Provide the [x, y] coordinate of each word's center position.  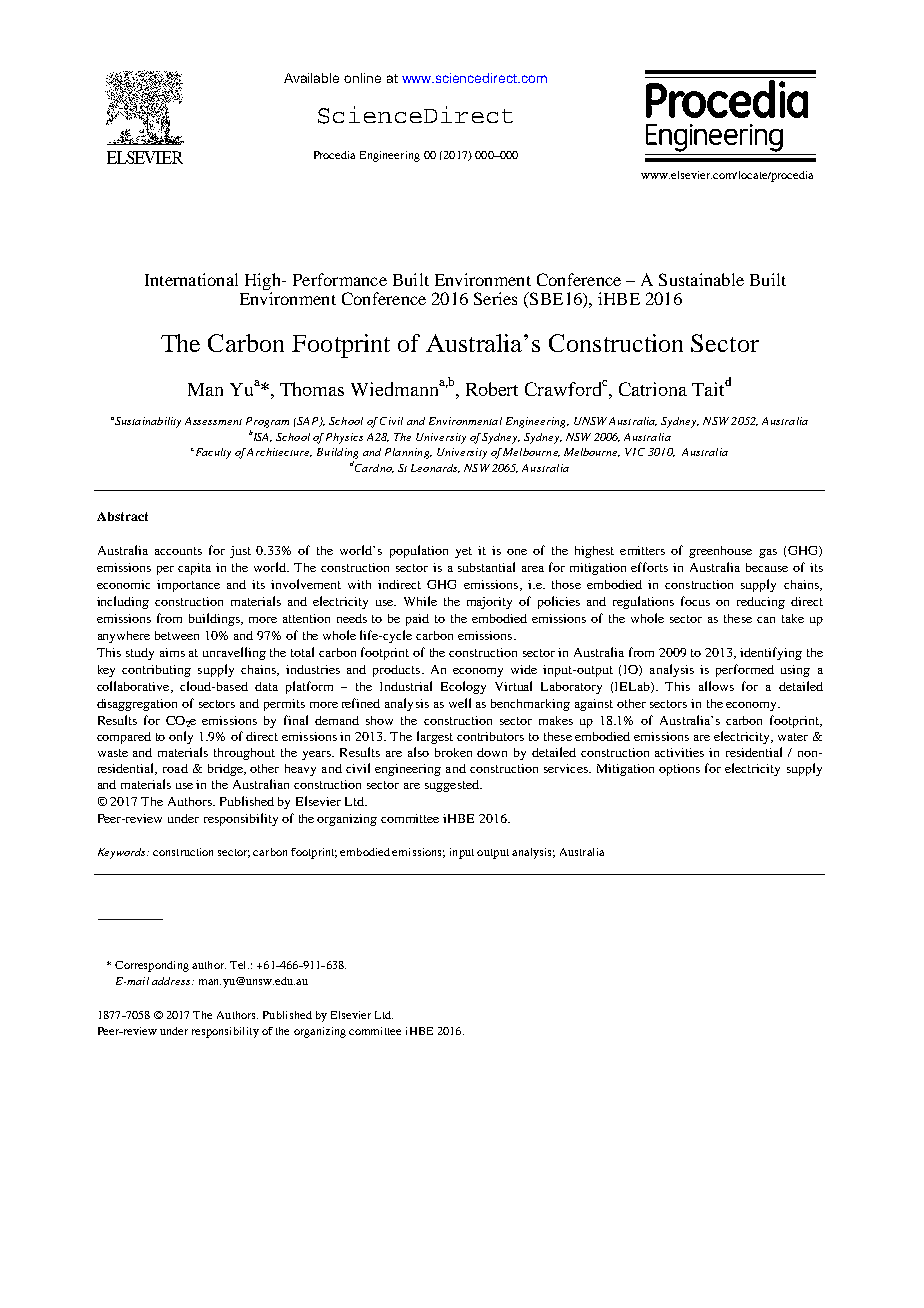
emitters [642, 550]
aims [172, 652]
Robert [492, 389]
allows [716, 686]
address [172, 981]
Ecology [463, 687]
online [362, 78]
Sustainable [701, 279]
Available [311, 78]
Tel [239, 965]
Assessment [213, 421]
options [679, 770]
